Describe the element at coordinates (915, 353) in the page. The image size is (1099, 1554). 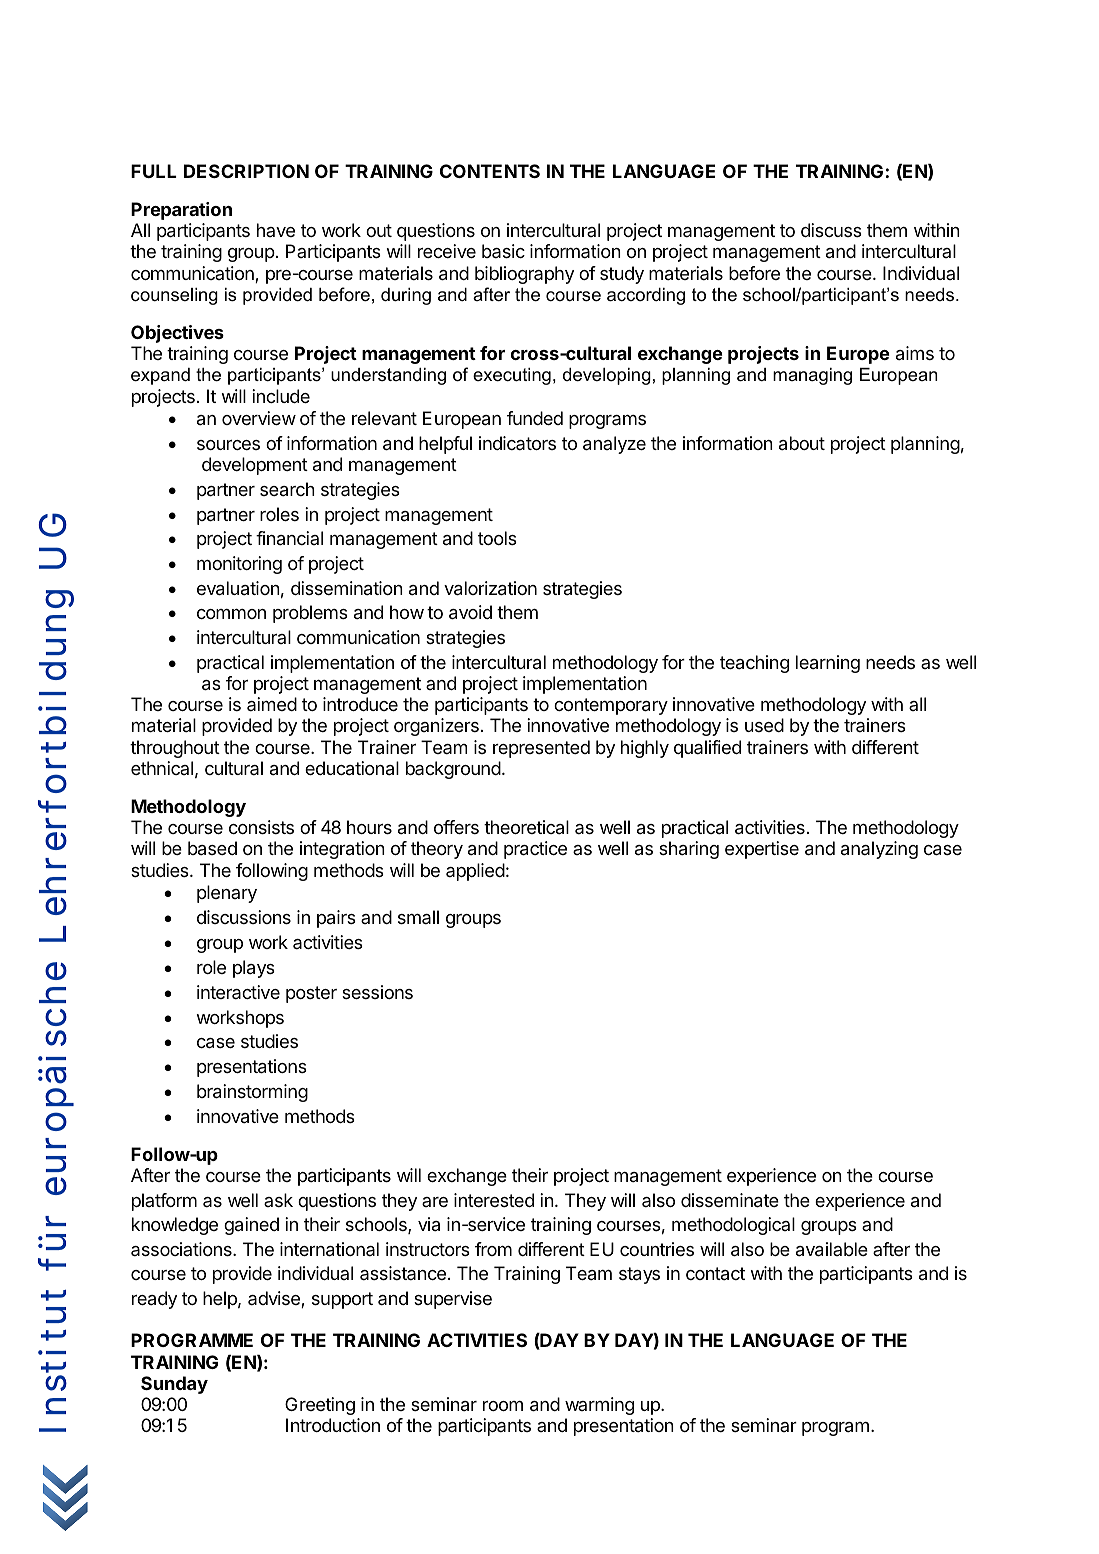
I see `aims` at that location.
